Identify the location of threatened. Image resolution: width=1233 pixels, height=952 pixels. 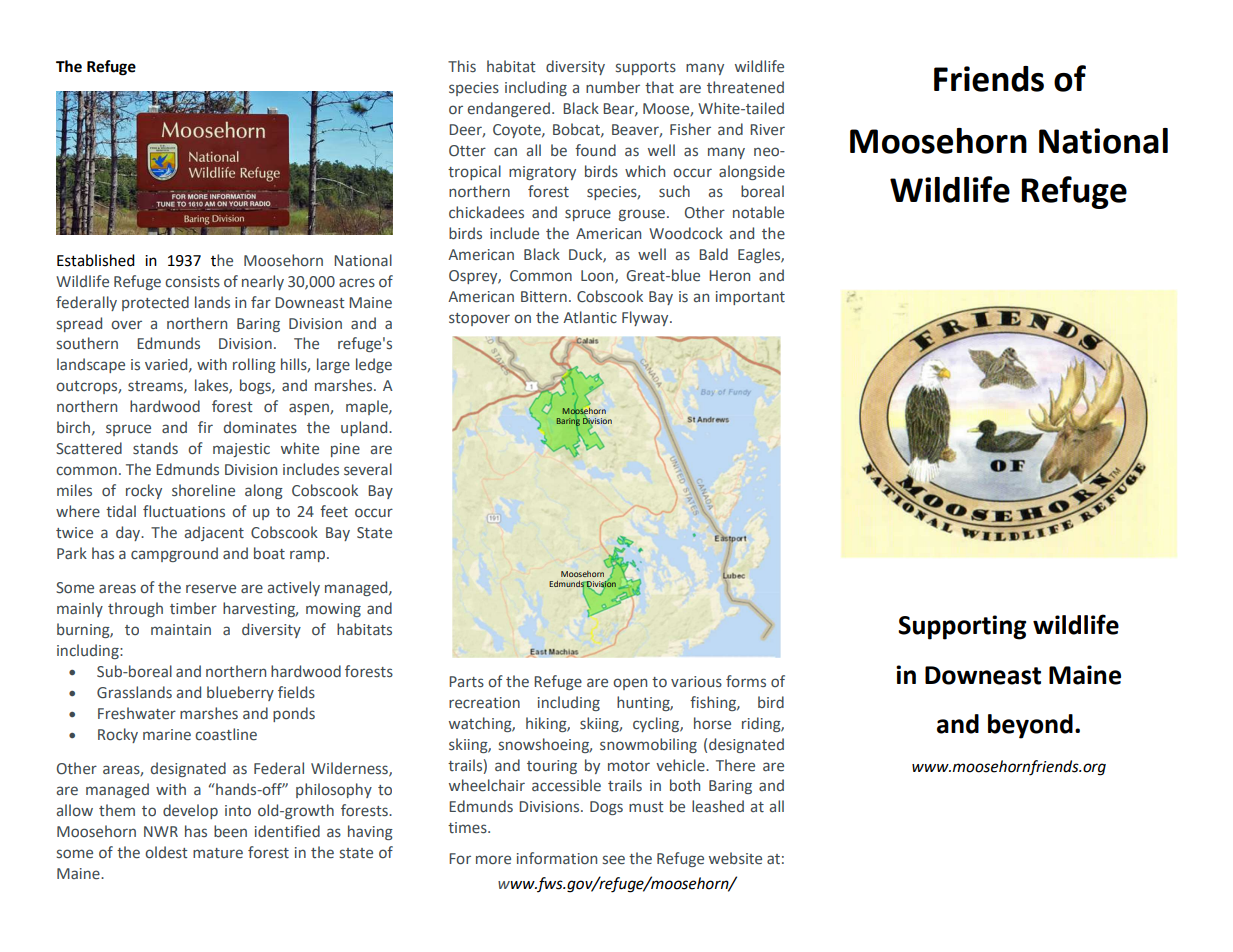
(745, 87).
